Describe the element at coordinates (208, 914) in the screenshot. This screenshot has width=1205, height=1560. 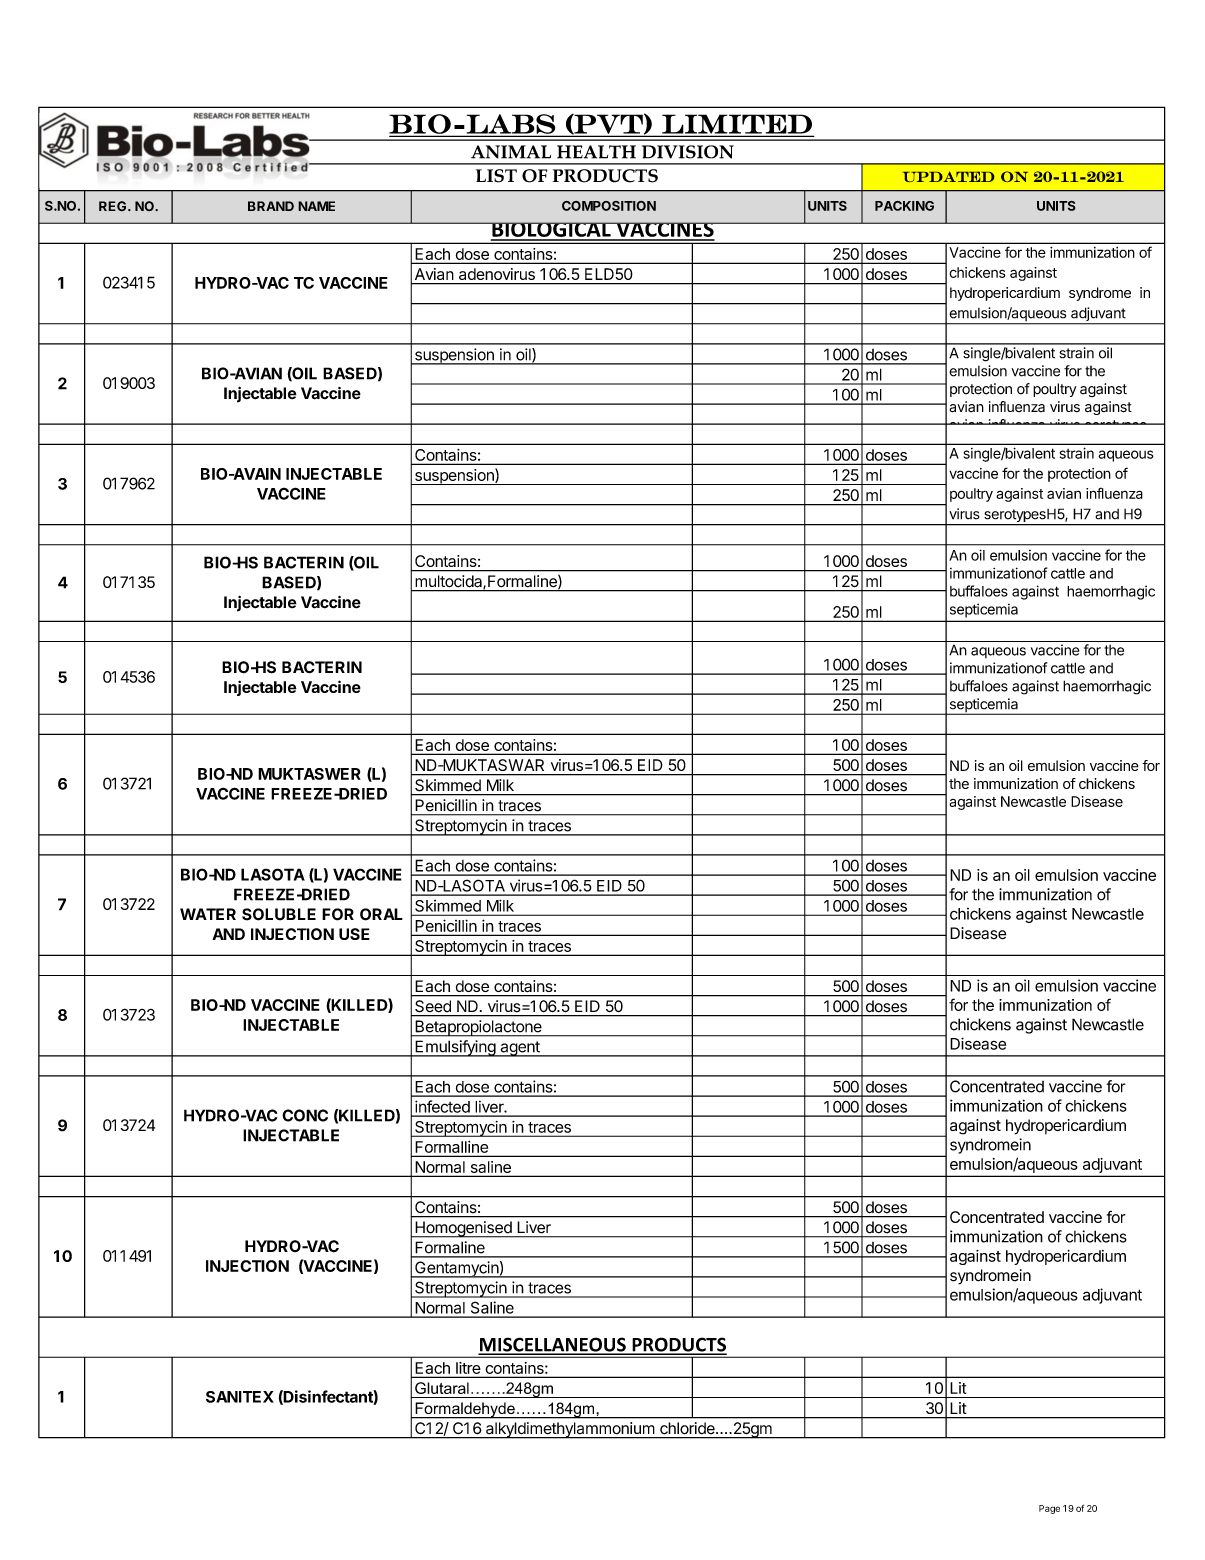
I see `WATER` at that location.
